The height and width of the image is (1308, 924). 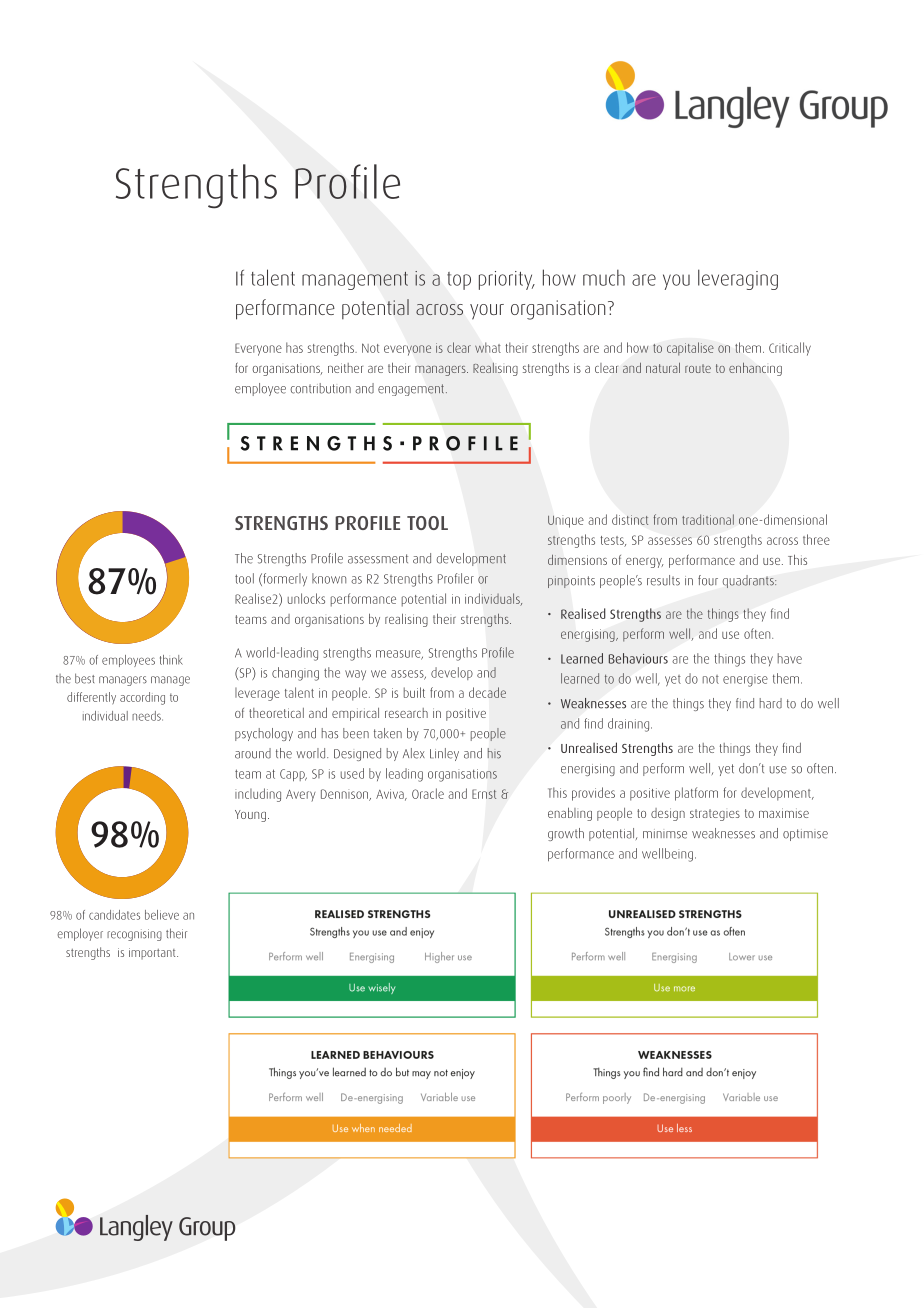 What do you see at coordinates (571, 582) in the image?
I see `pinpoints` at bounding box center [571, 582].
